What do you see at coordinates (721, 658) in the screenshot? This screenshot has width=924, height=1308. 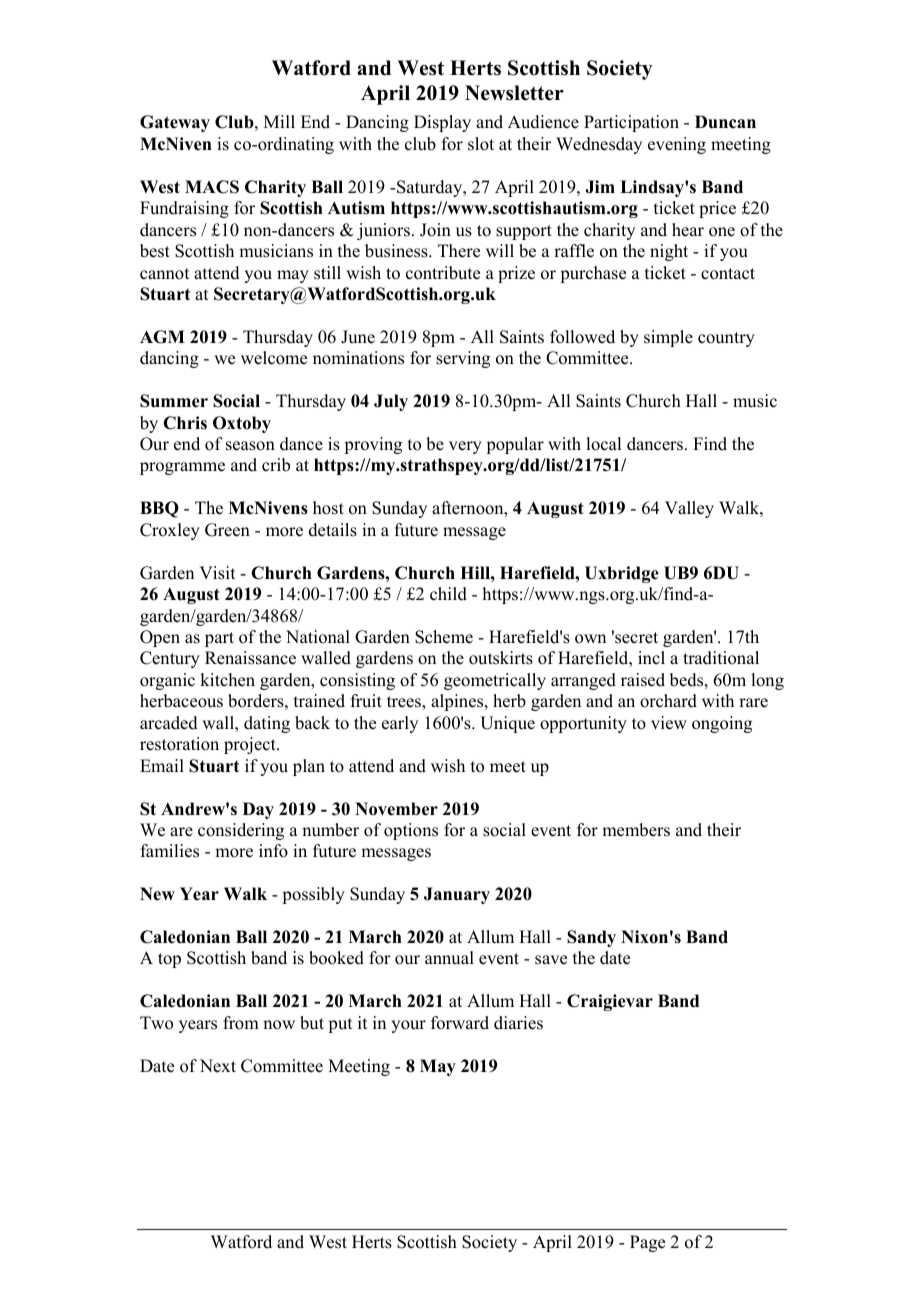 I see `traditional` at bounding box center [721, 658].
